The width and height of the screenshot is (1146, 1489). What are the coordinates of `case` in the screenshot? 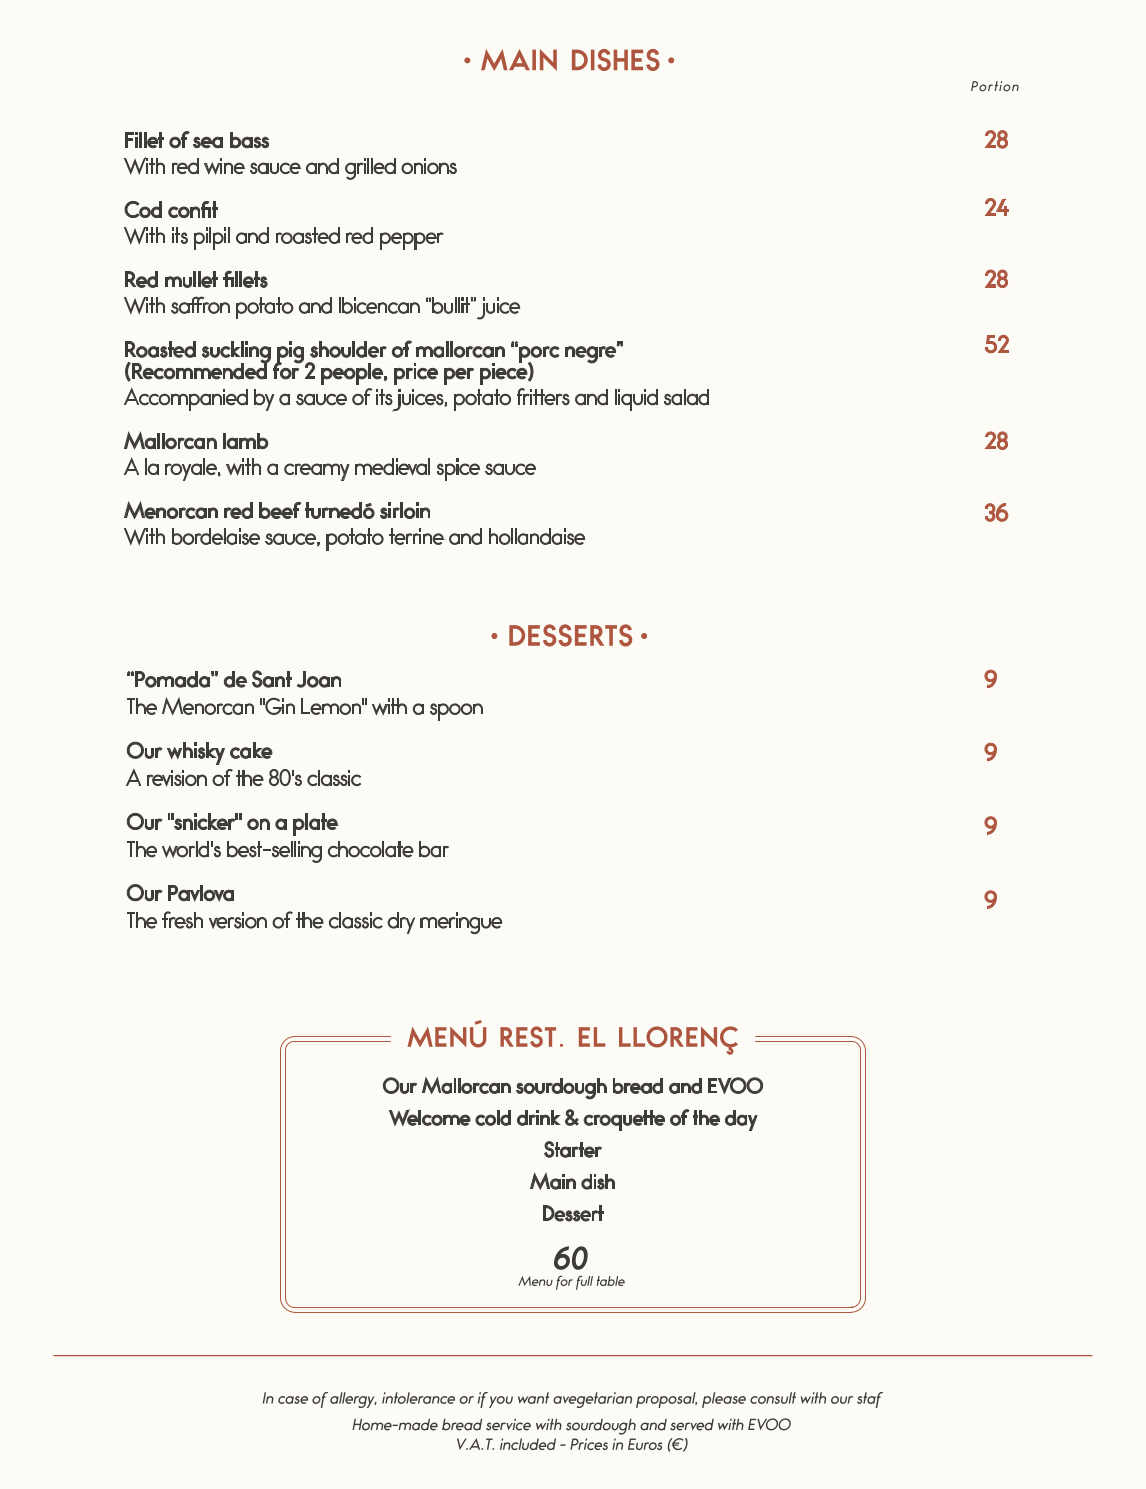 It's located at (293, 1400).
